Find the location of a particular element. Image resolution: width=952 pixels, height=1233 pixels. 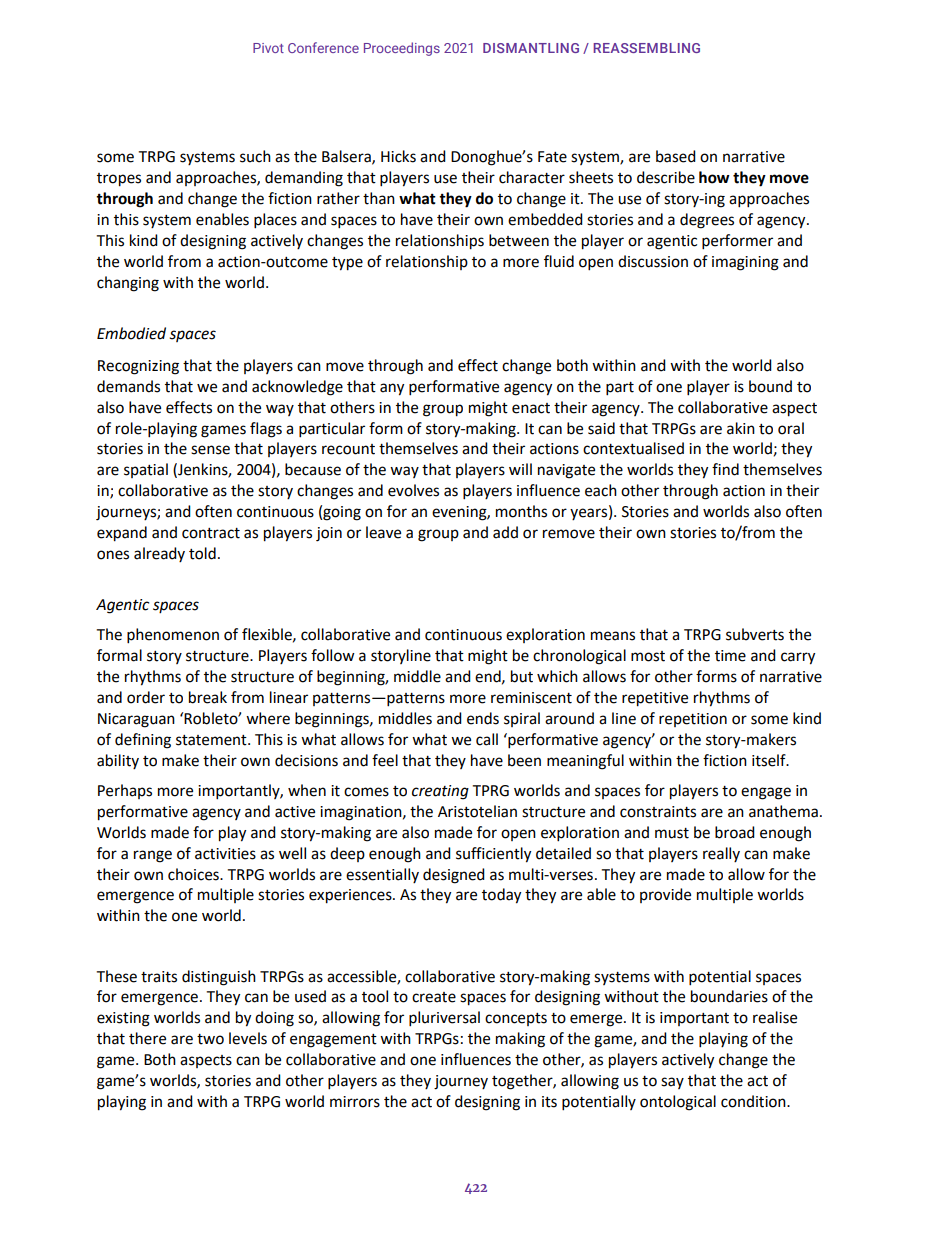

Pivot is located at coordinates (268, 48).
